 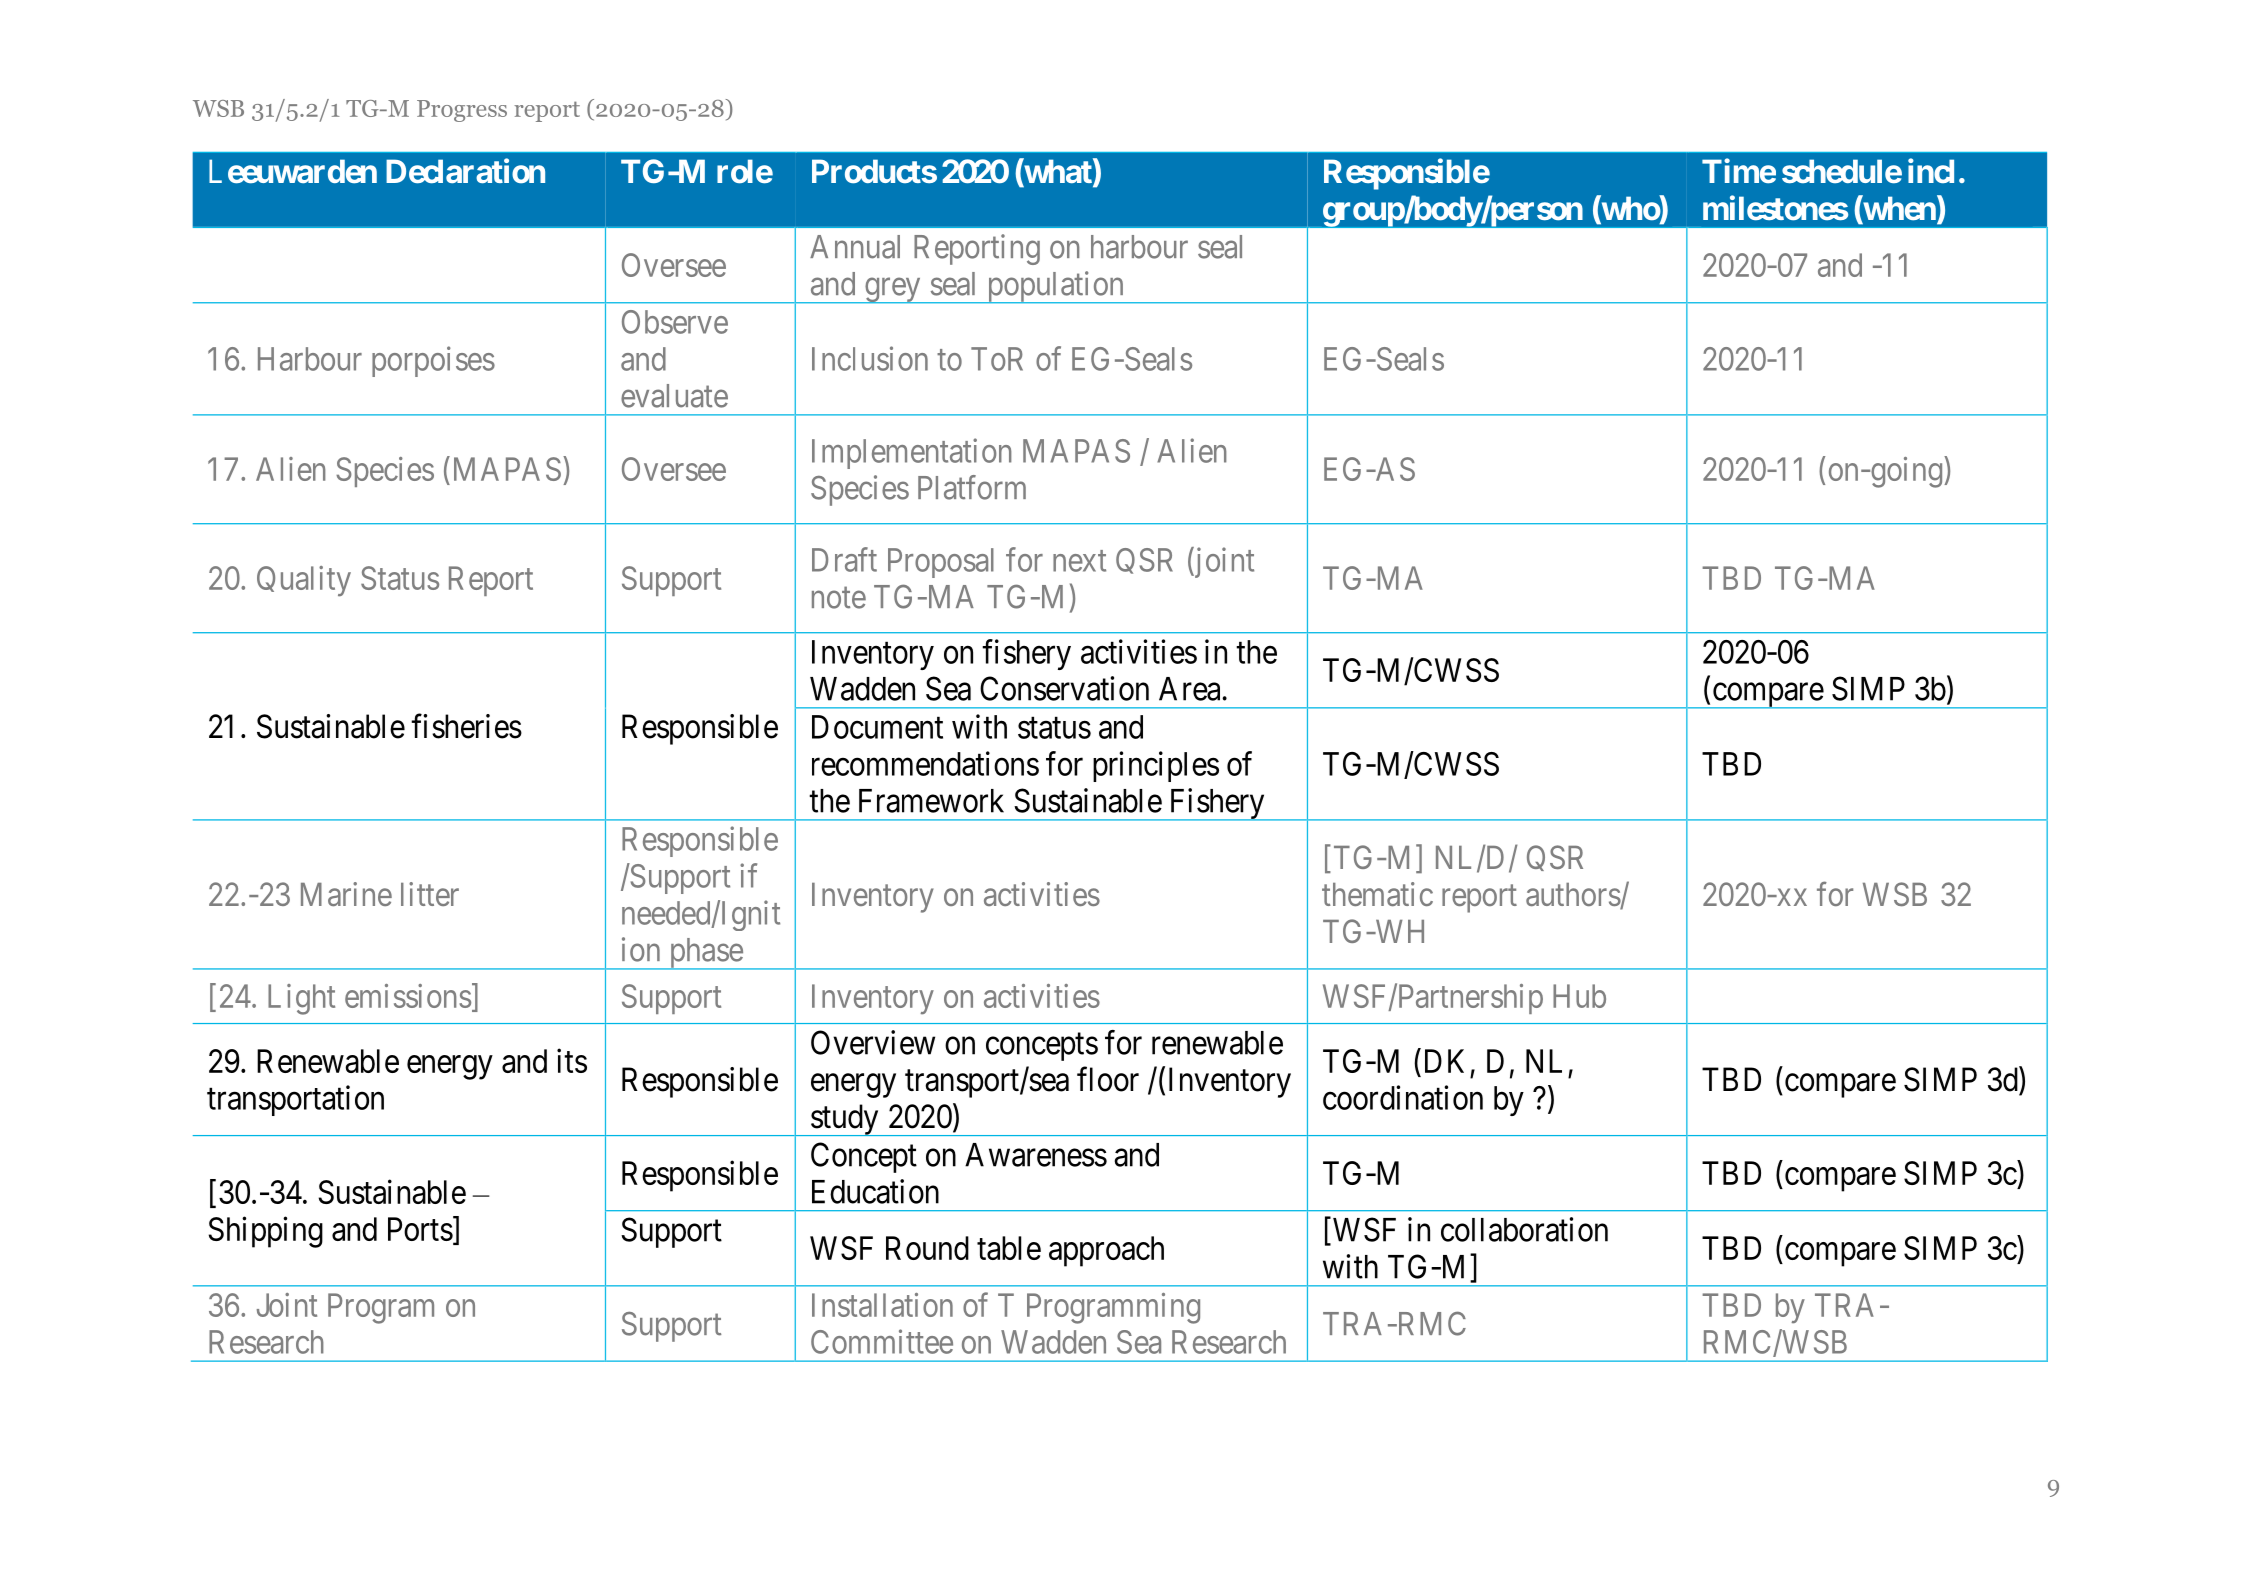 What do you see at coordinates (1055, 287) in the screenshot?
I see `population` at bounding box center [1055, 287].
